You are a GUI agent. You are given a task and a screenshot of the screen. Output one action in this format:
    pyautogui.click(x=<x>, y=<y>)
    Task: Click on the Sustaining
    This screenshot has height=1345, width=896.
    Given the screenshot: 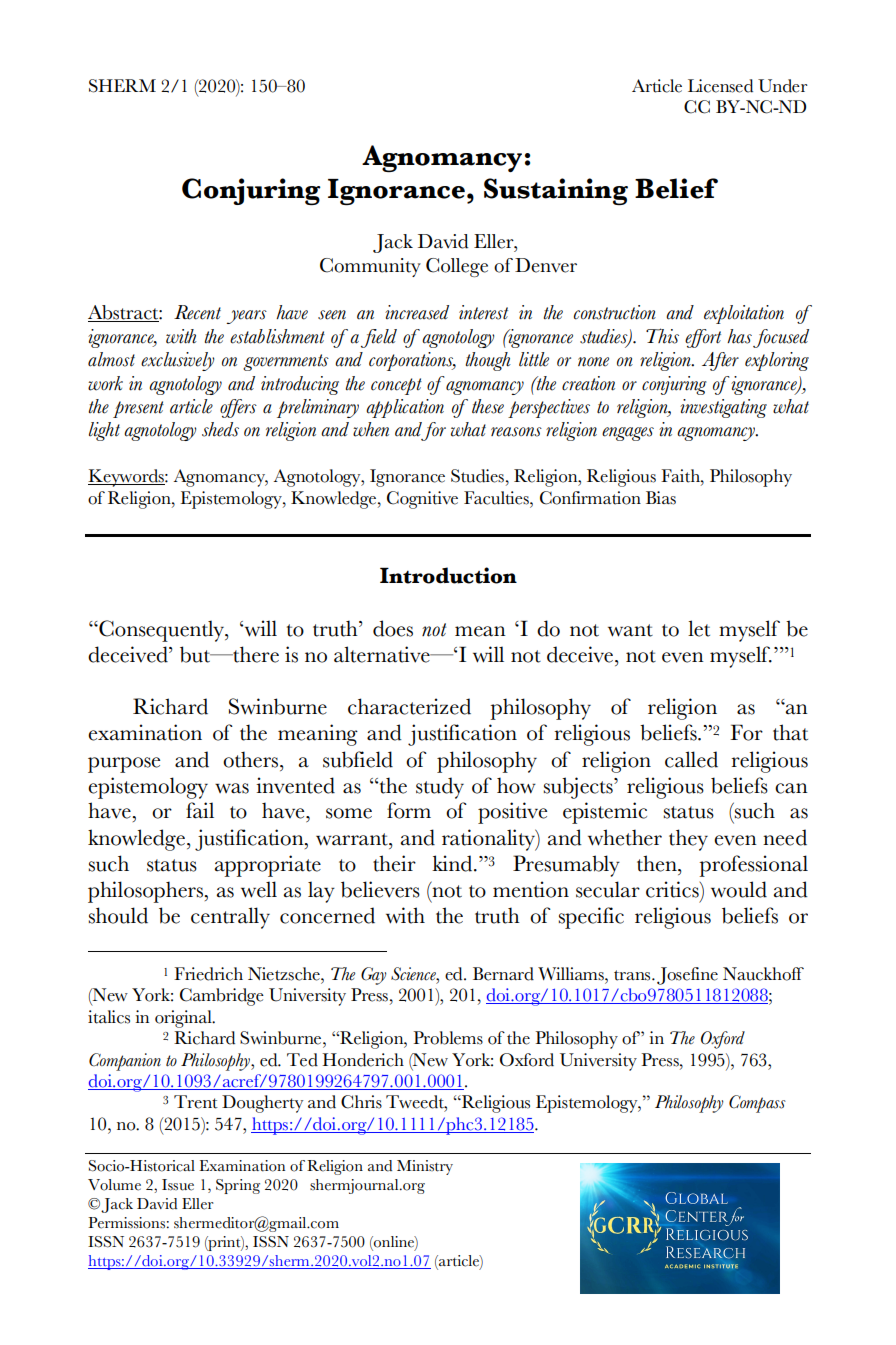 What is the action you would take?
    pyautogui.click(x=556, y=191)
